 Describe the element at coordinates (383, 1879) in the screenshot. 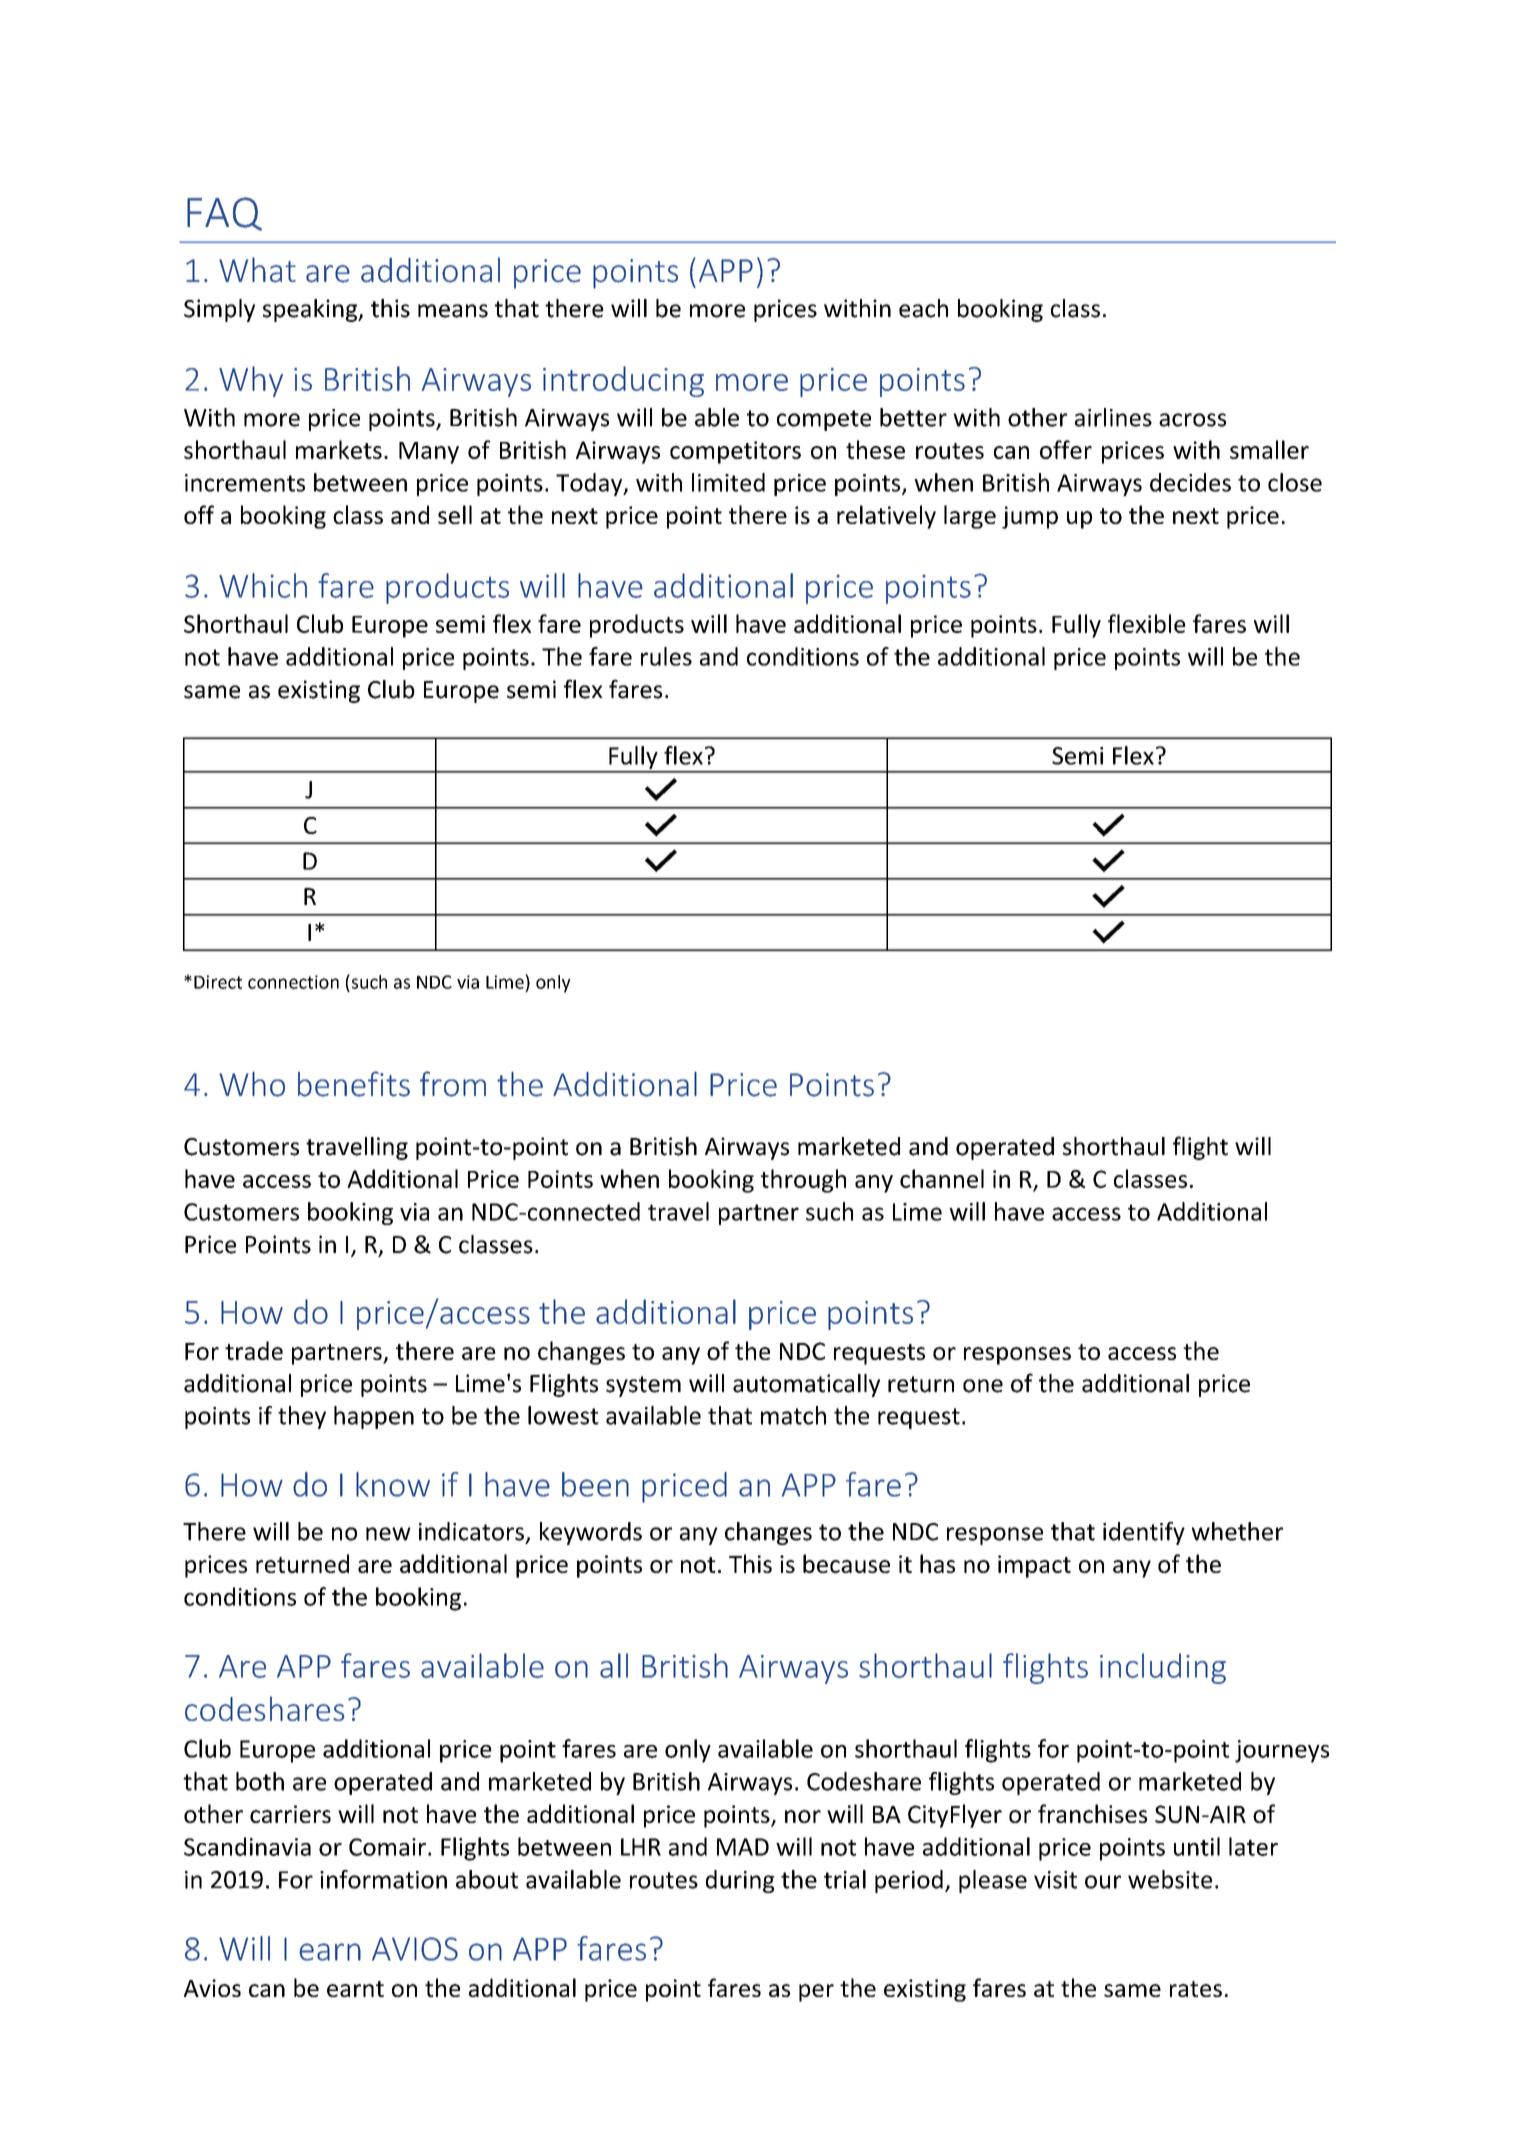

I see `information` at that location.
